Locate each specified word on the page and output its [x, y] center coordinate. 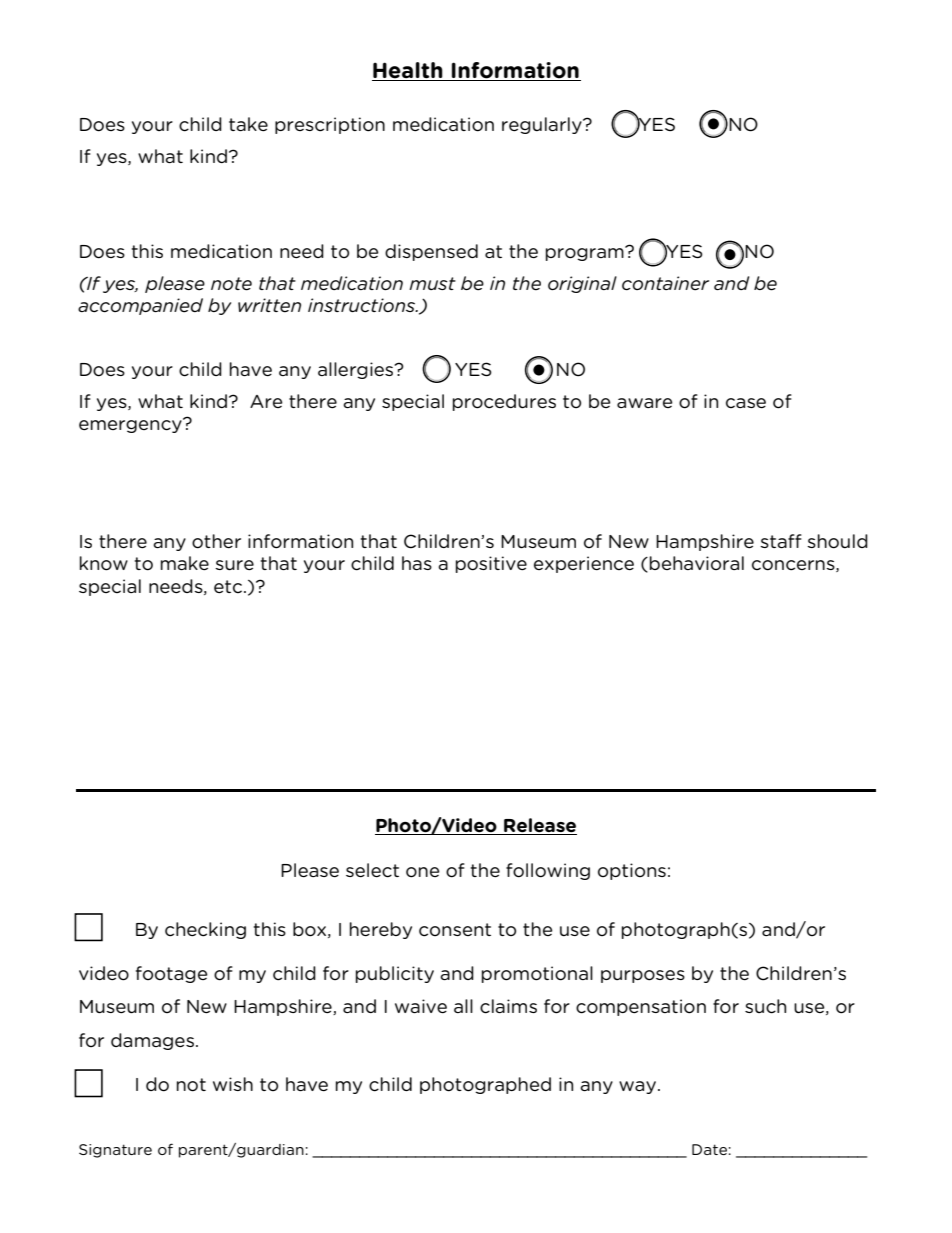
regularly [543, 125]
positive [491, 564]
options [632, 871]
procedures [504, 402]
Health [408, 70]
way [637, 1087]
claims [508, 1006]
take [248, 124]
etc [228, 587]
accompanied [140, 306]
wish [233, 1084]
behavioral [697, 563]
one [422, 872]
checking [205, 930]
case [746, 403]
